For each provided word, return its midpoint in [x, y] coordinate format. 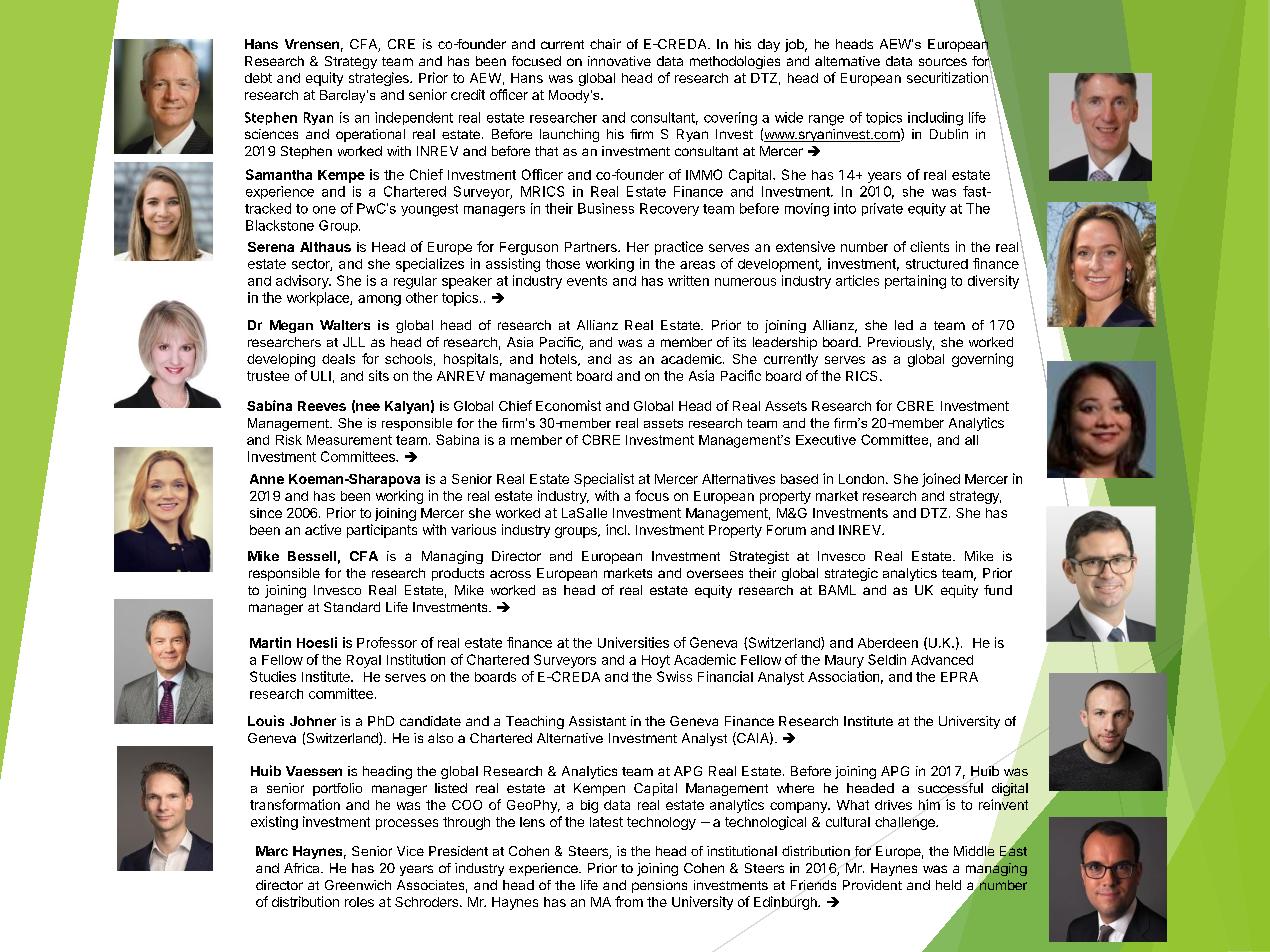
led [904, 325]
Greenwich [358, 885]
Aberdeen [888, 643]
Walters [345, 325]
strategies [380, 79]
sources [943, 62]
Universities [633, 642]
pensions [659, 886]
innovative [619, 61]
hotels [559, 360]
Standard [352, 607]
